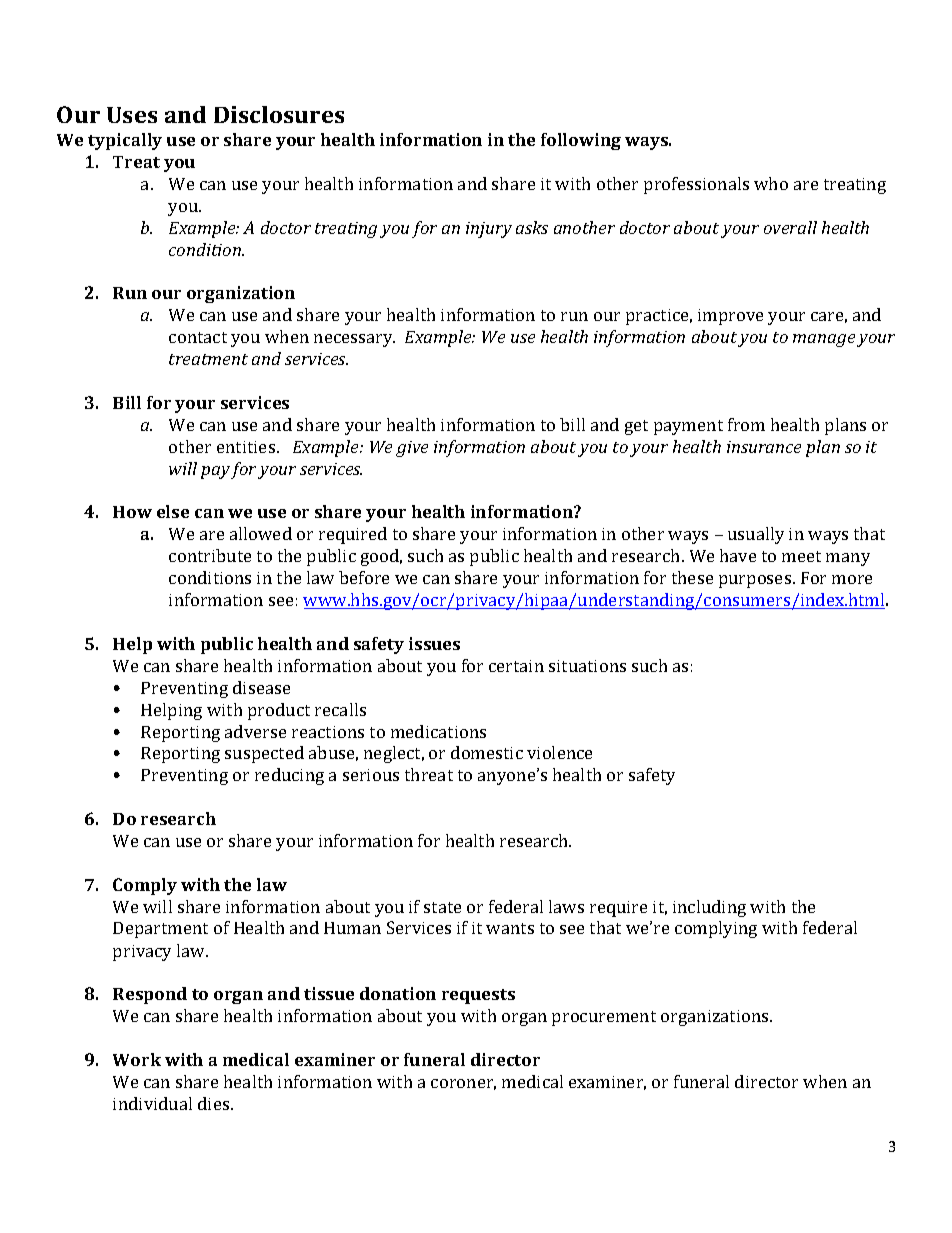 The width and height of the image is (952, 1233). I want to click on requests, so click(478, 996).
